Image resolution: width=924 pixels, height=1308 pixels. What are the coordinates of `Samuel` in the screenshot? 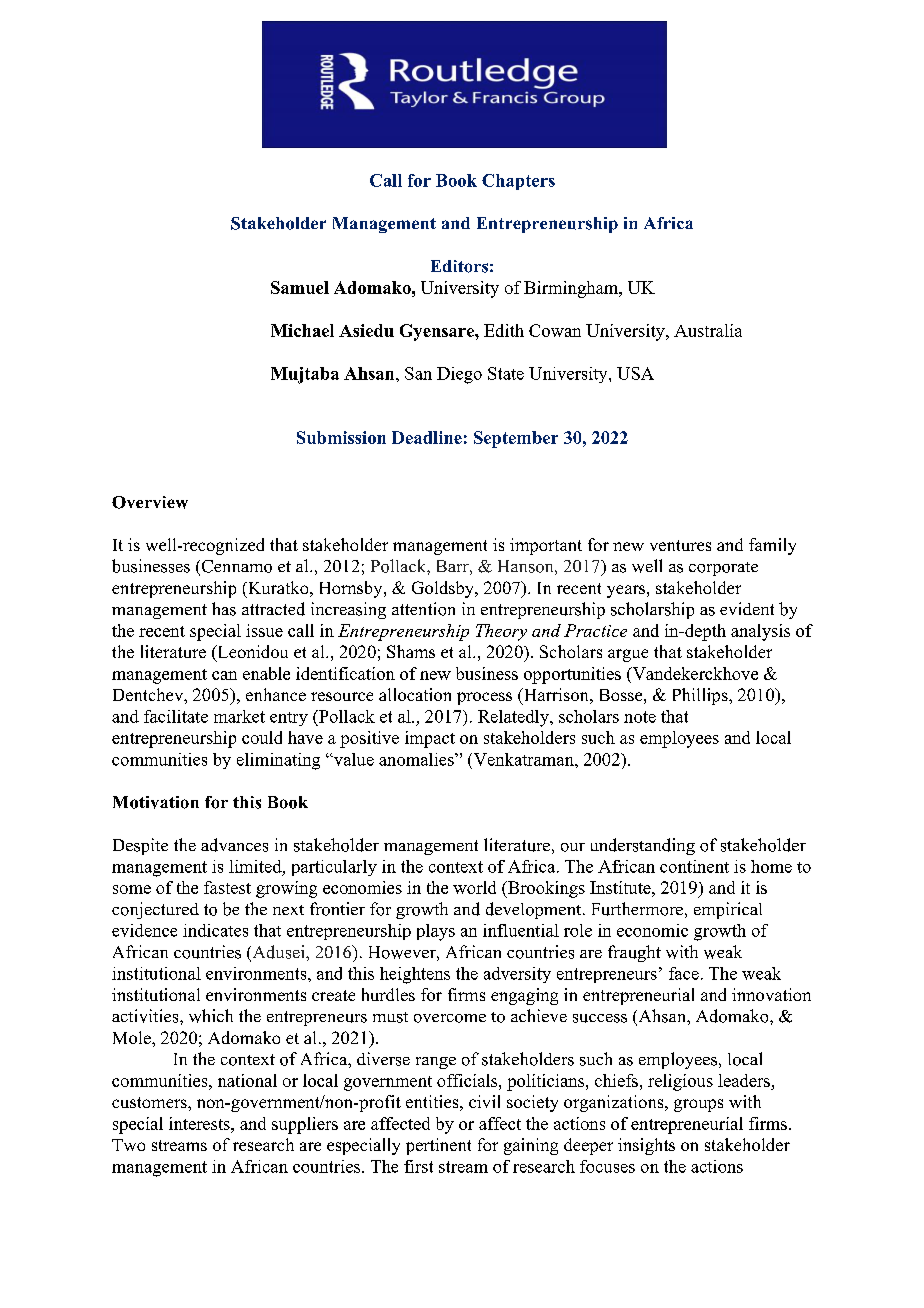 It's located at (300, 287).
